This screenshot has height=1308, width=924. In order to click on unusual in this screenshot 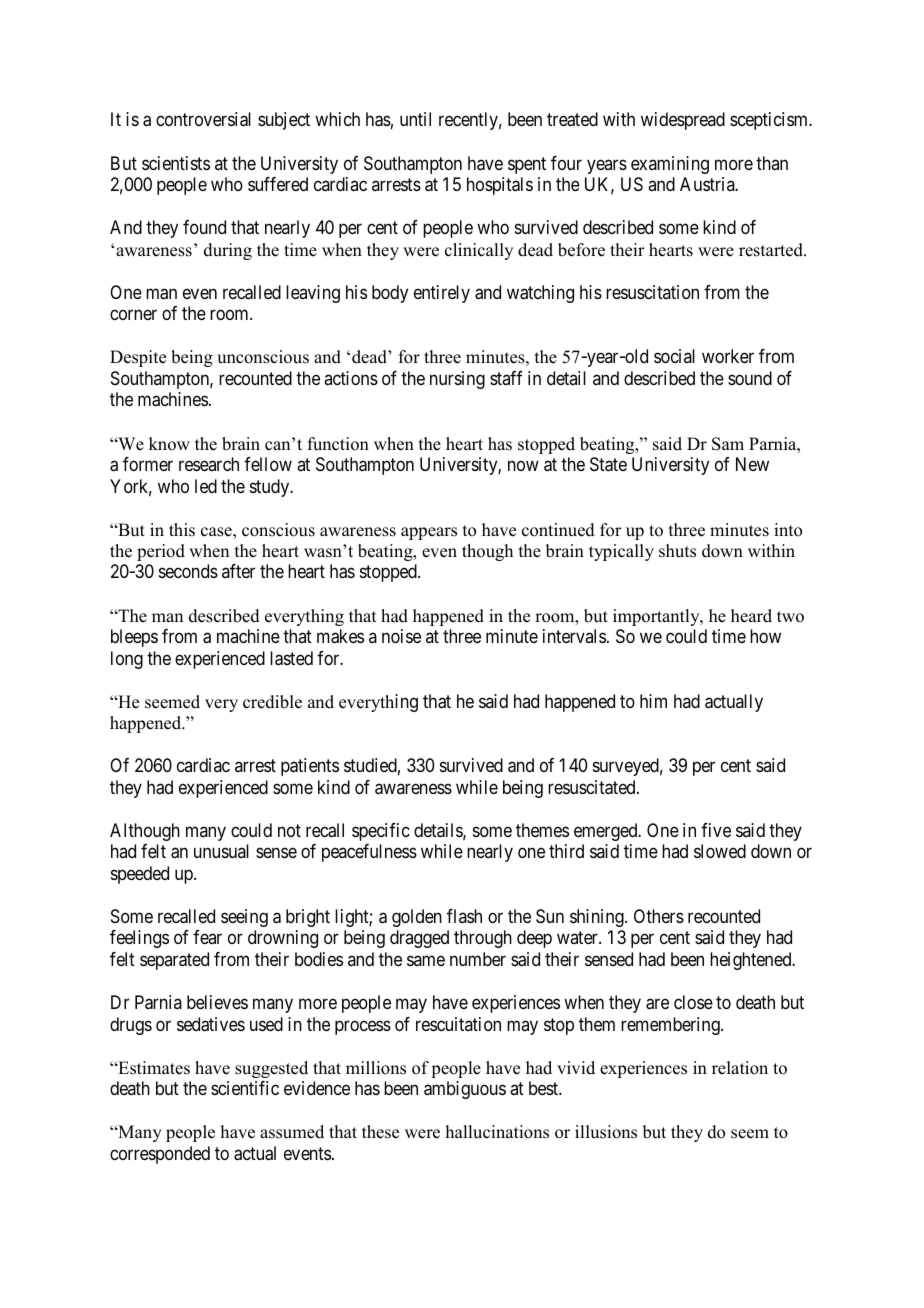, I will do `click(221, 851)`.
